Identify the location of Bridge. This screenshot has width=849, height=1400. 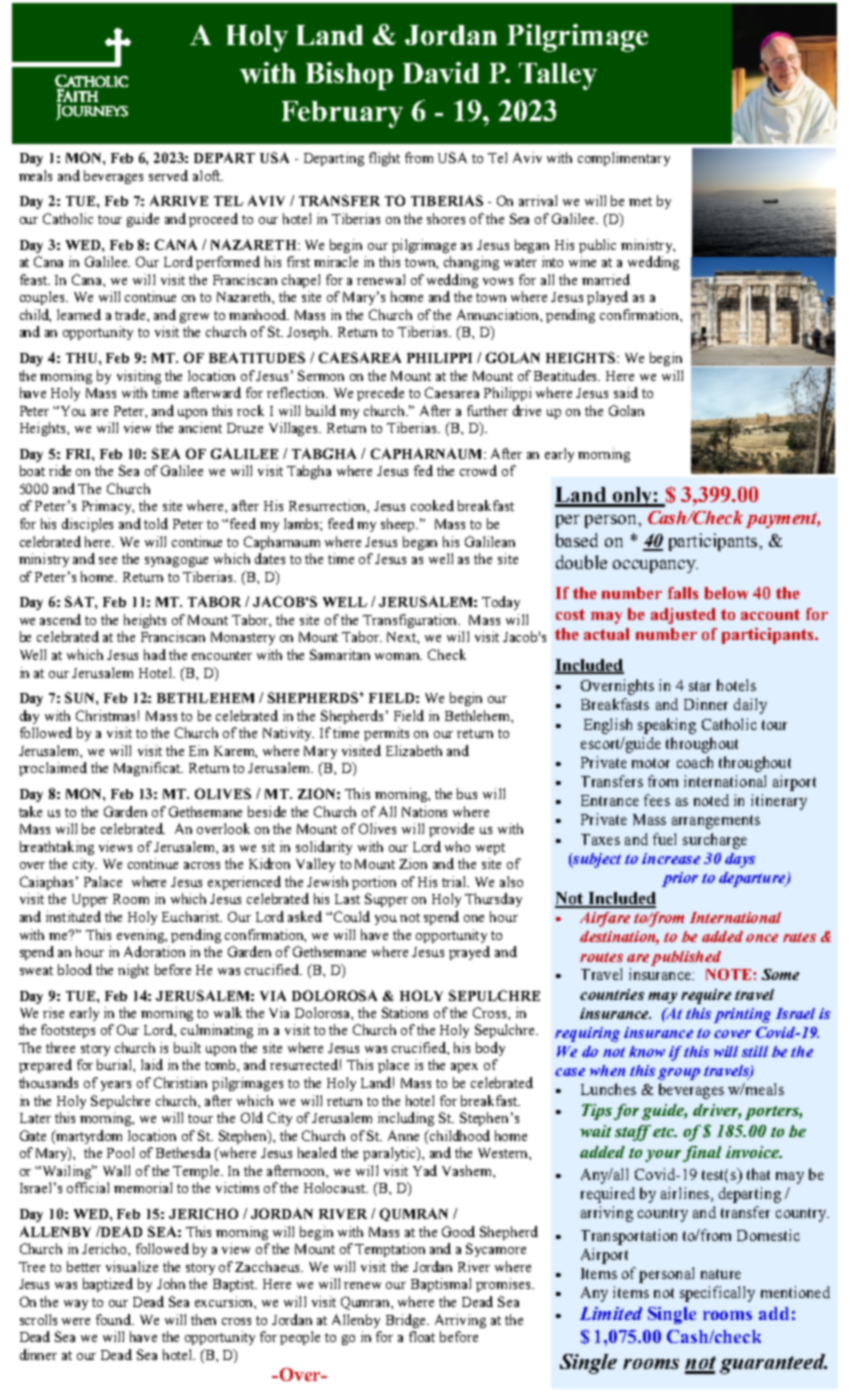
(407, 1321).
